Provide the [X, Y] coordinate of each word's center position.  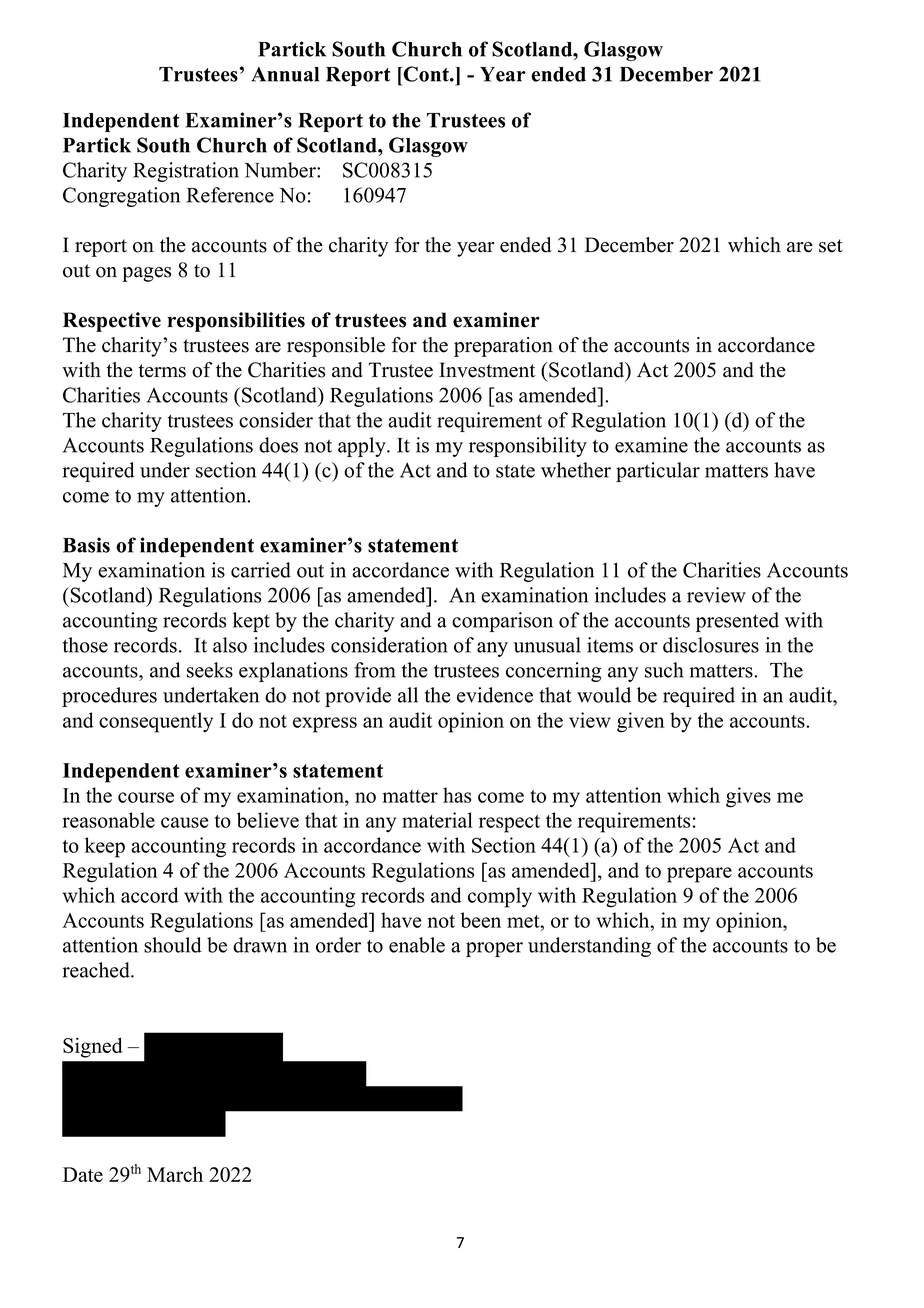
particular [658, 472]
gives [748, 797]
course [146, 797]
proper [494, 949]
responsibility [528, 447]
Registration [186, 172]
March [175, 1174]
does [278, 445]
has [457, 795]
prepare [699, 875]
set [831, 246]
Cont [426, 74]
